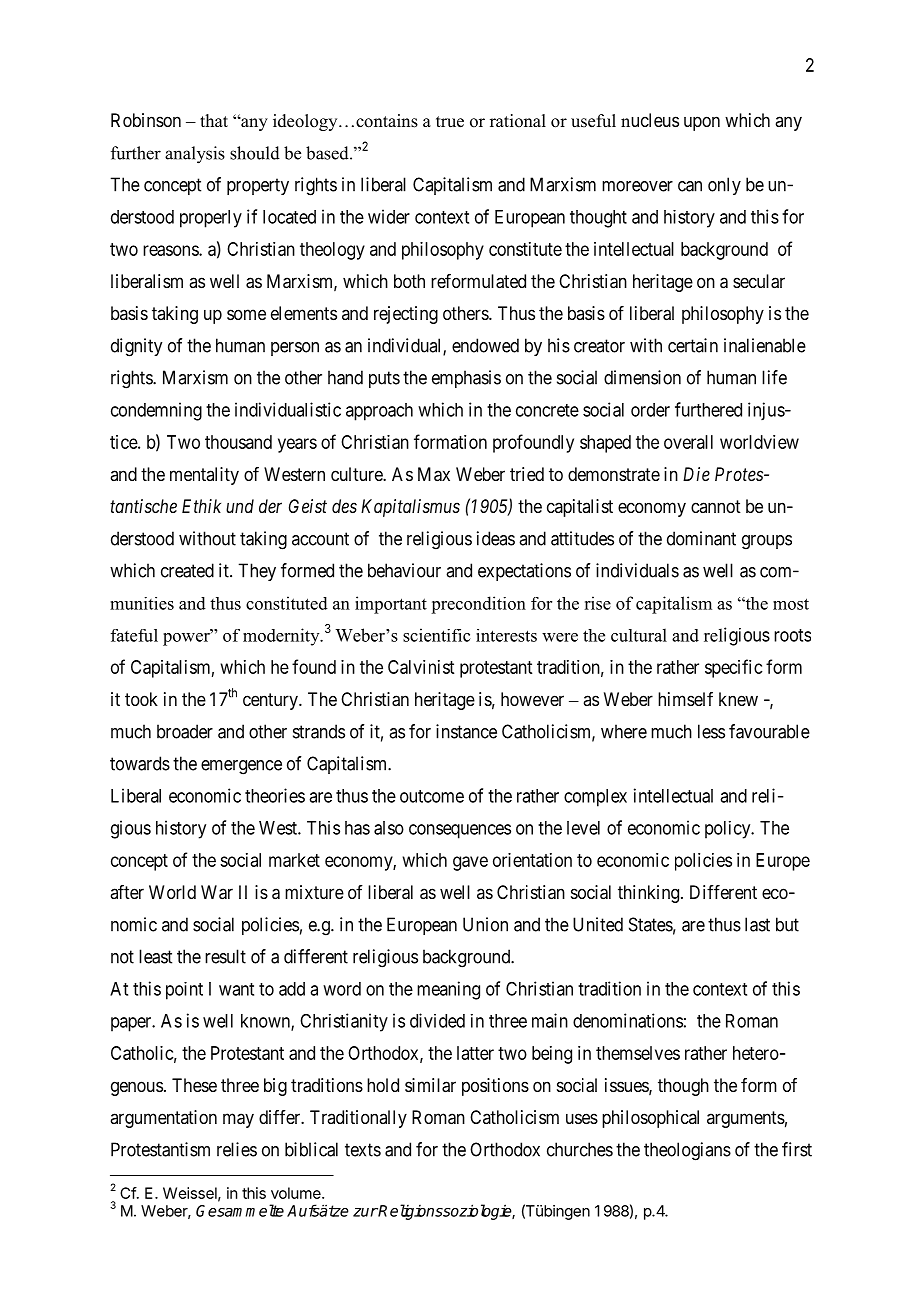  Describe the element at coordinates (495, 1087) in the document. I see `positions` at that location.
